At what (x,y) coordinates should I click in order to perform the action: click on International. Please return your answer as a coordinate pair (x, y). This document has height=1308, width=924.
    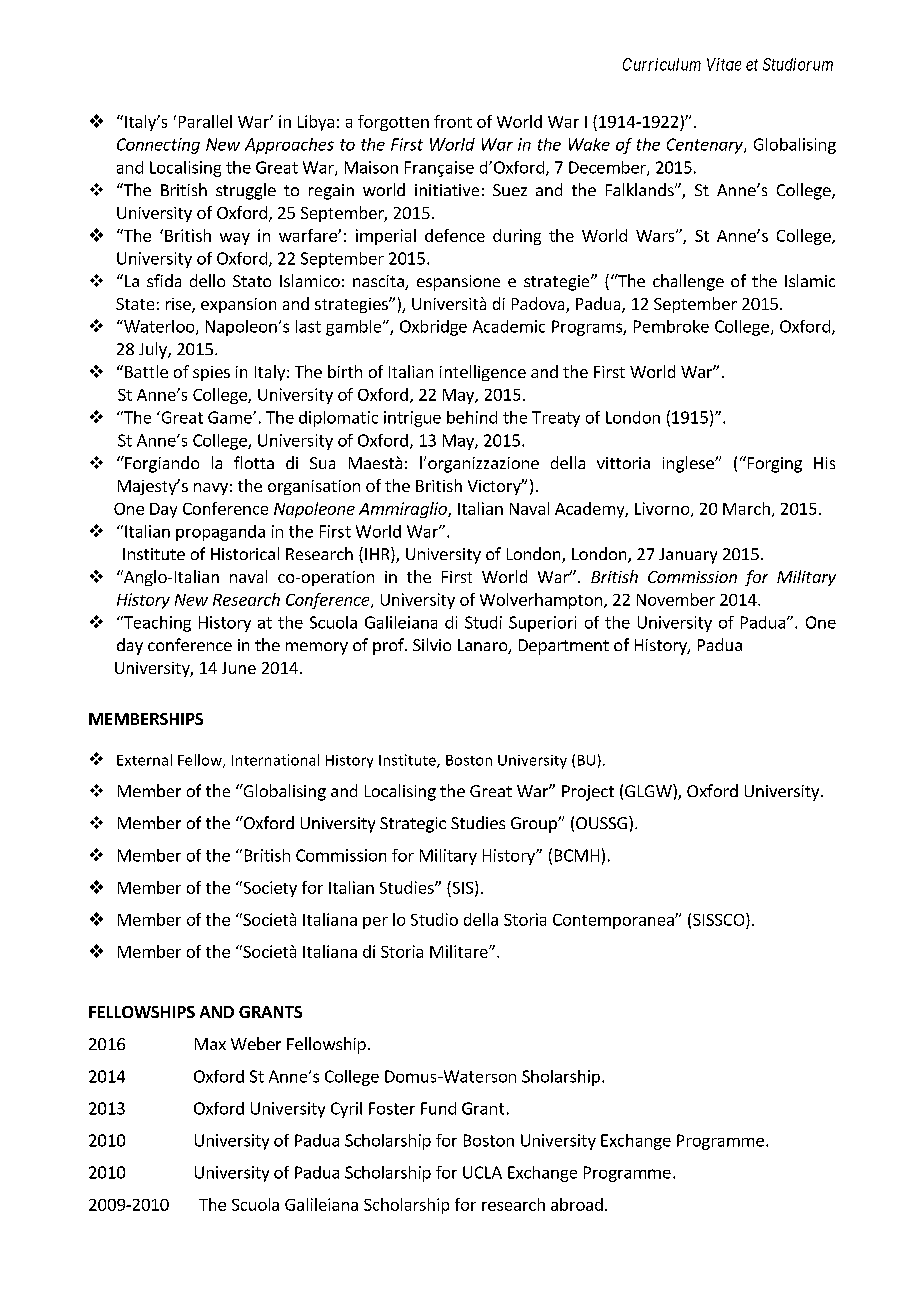
    Looking at the image, I should click on (275, 760).
